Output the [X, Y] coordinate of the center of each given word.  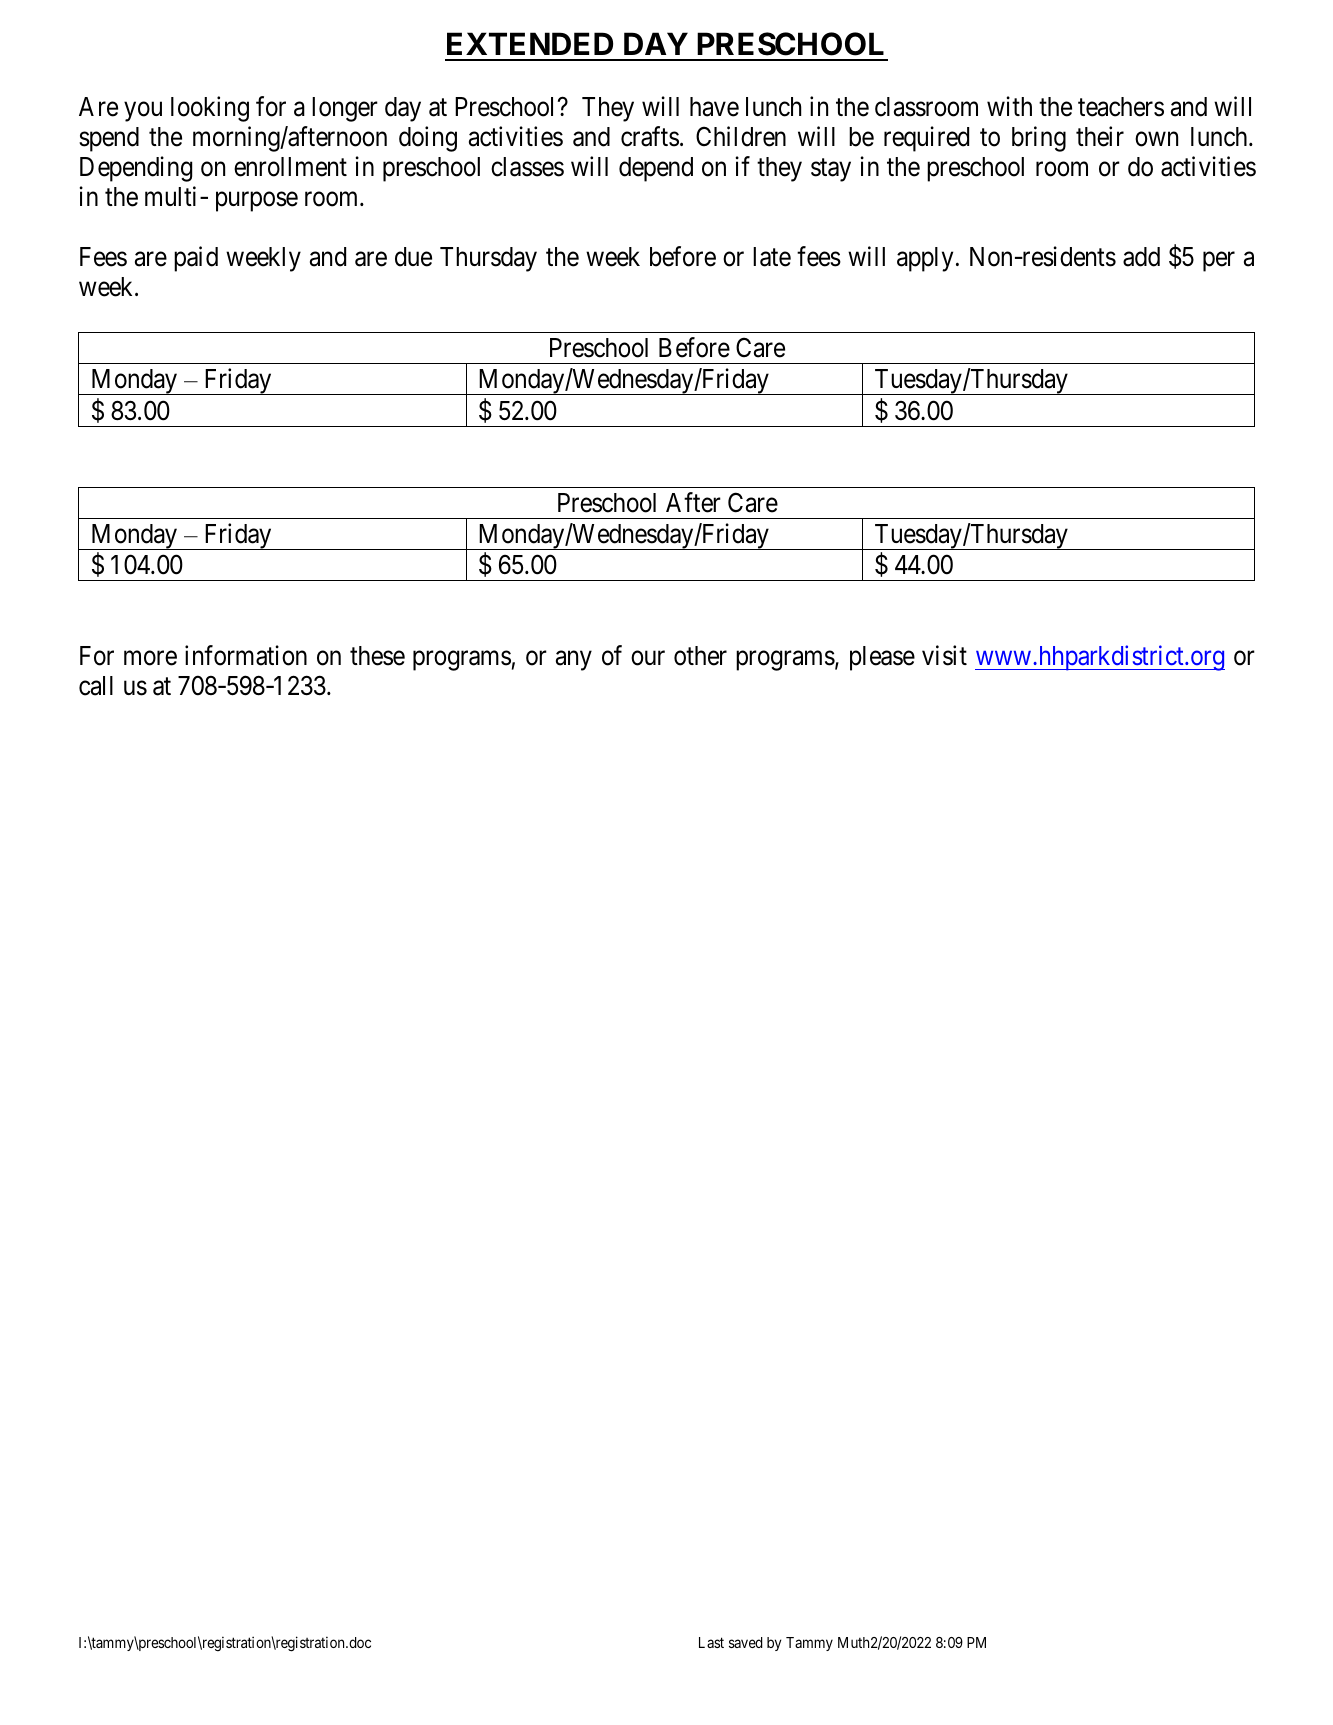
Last [711, 1642]
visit [944, 655]
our [648, 658]
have [714, 107]
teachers [1121, 107]
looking [210, 109]
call [96, 686]
